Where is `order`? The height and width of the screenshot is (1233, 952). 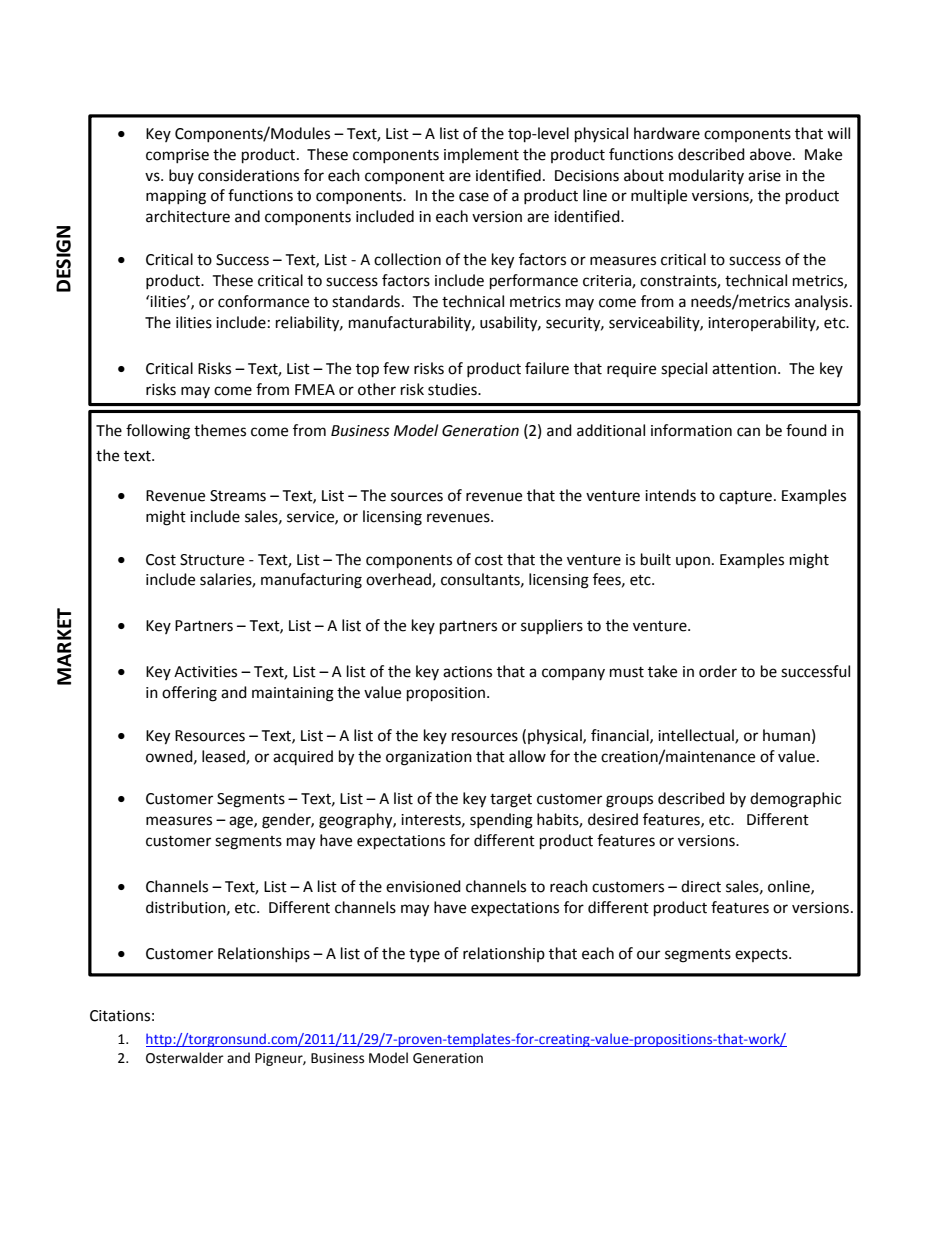 order is located at coordinates (718, 671).
